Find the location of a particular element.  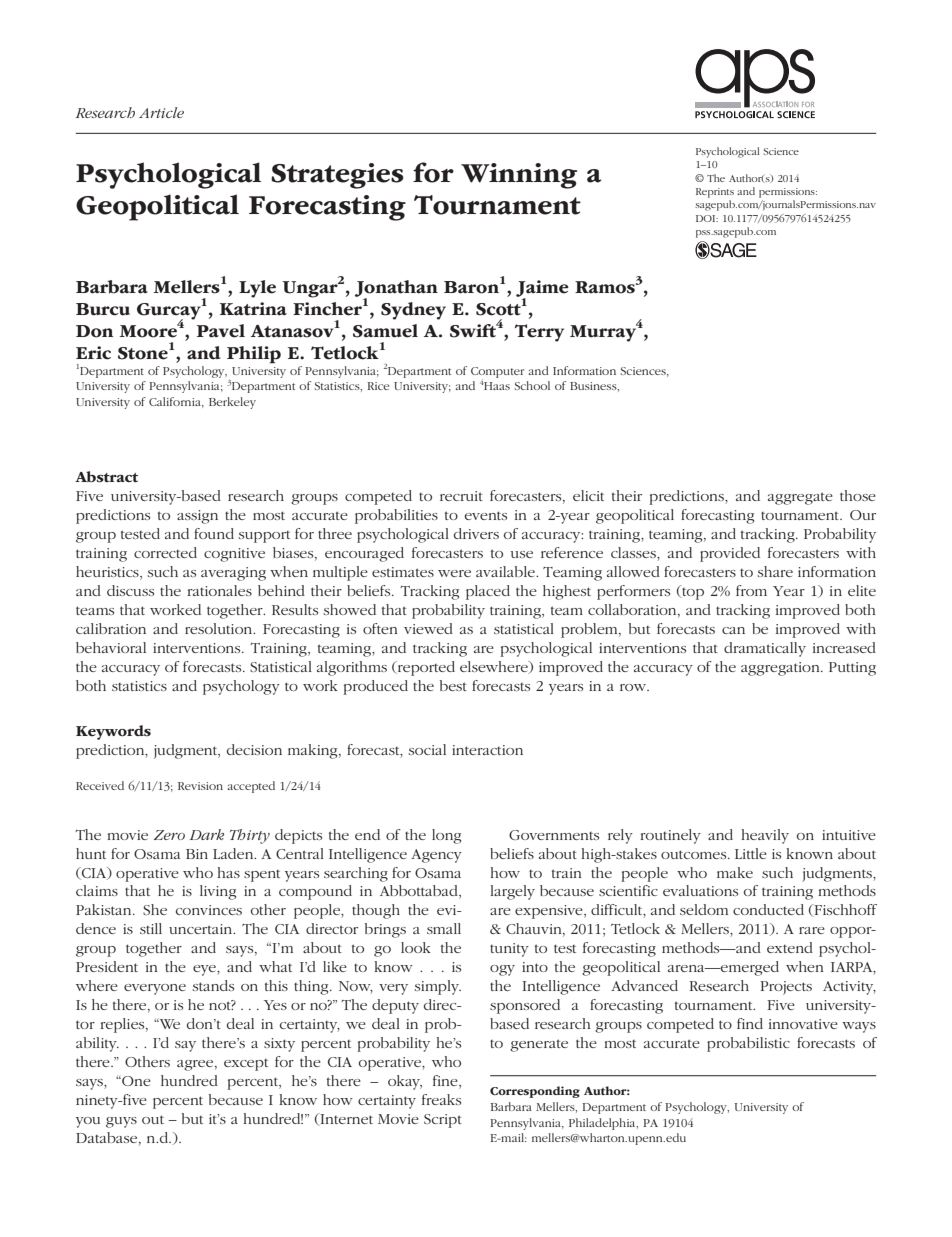

aggregate is located at coordinates (800, 498).
